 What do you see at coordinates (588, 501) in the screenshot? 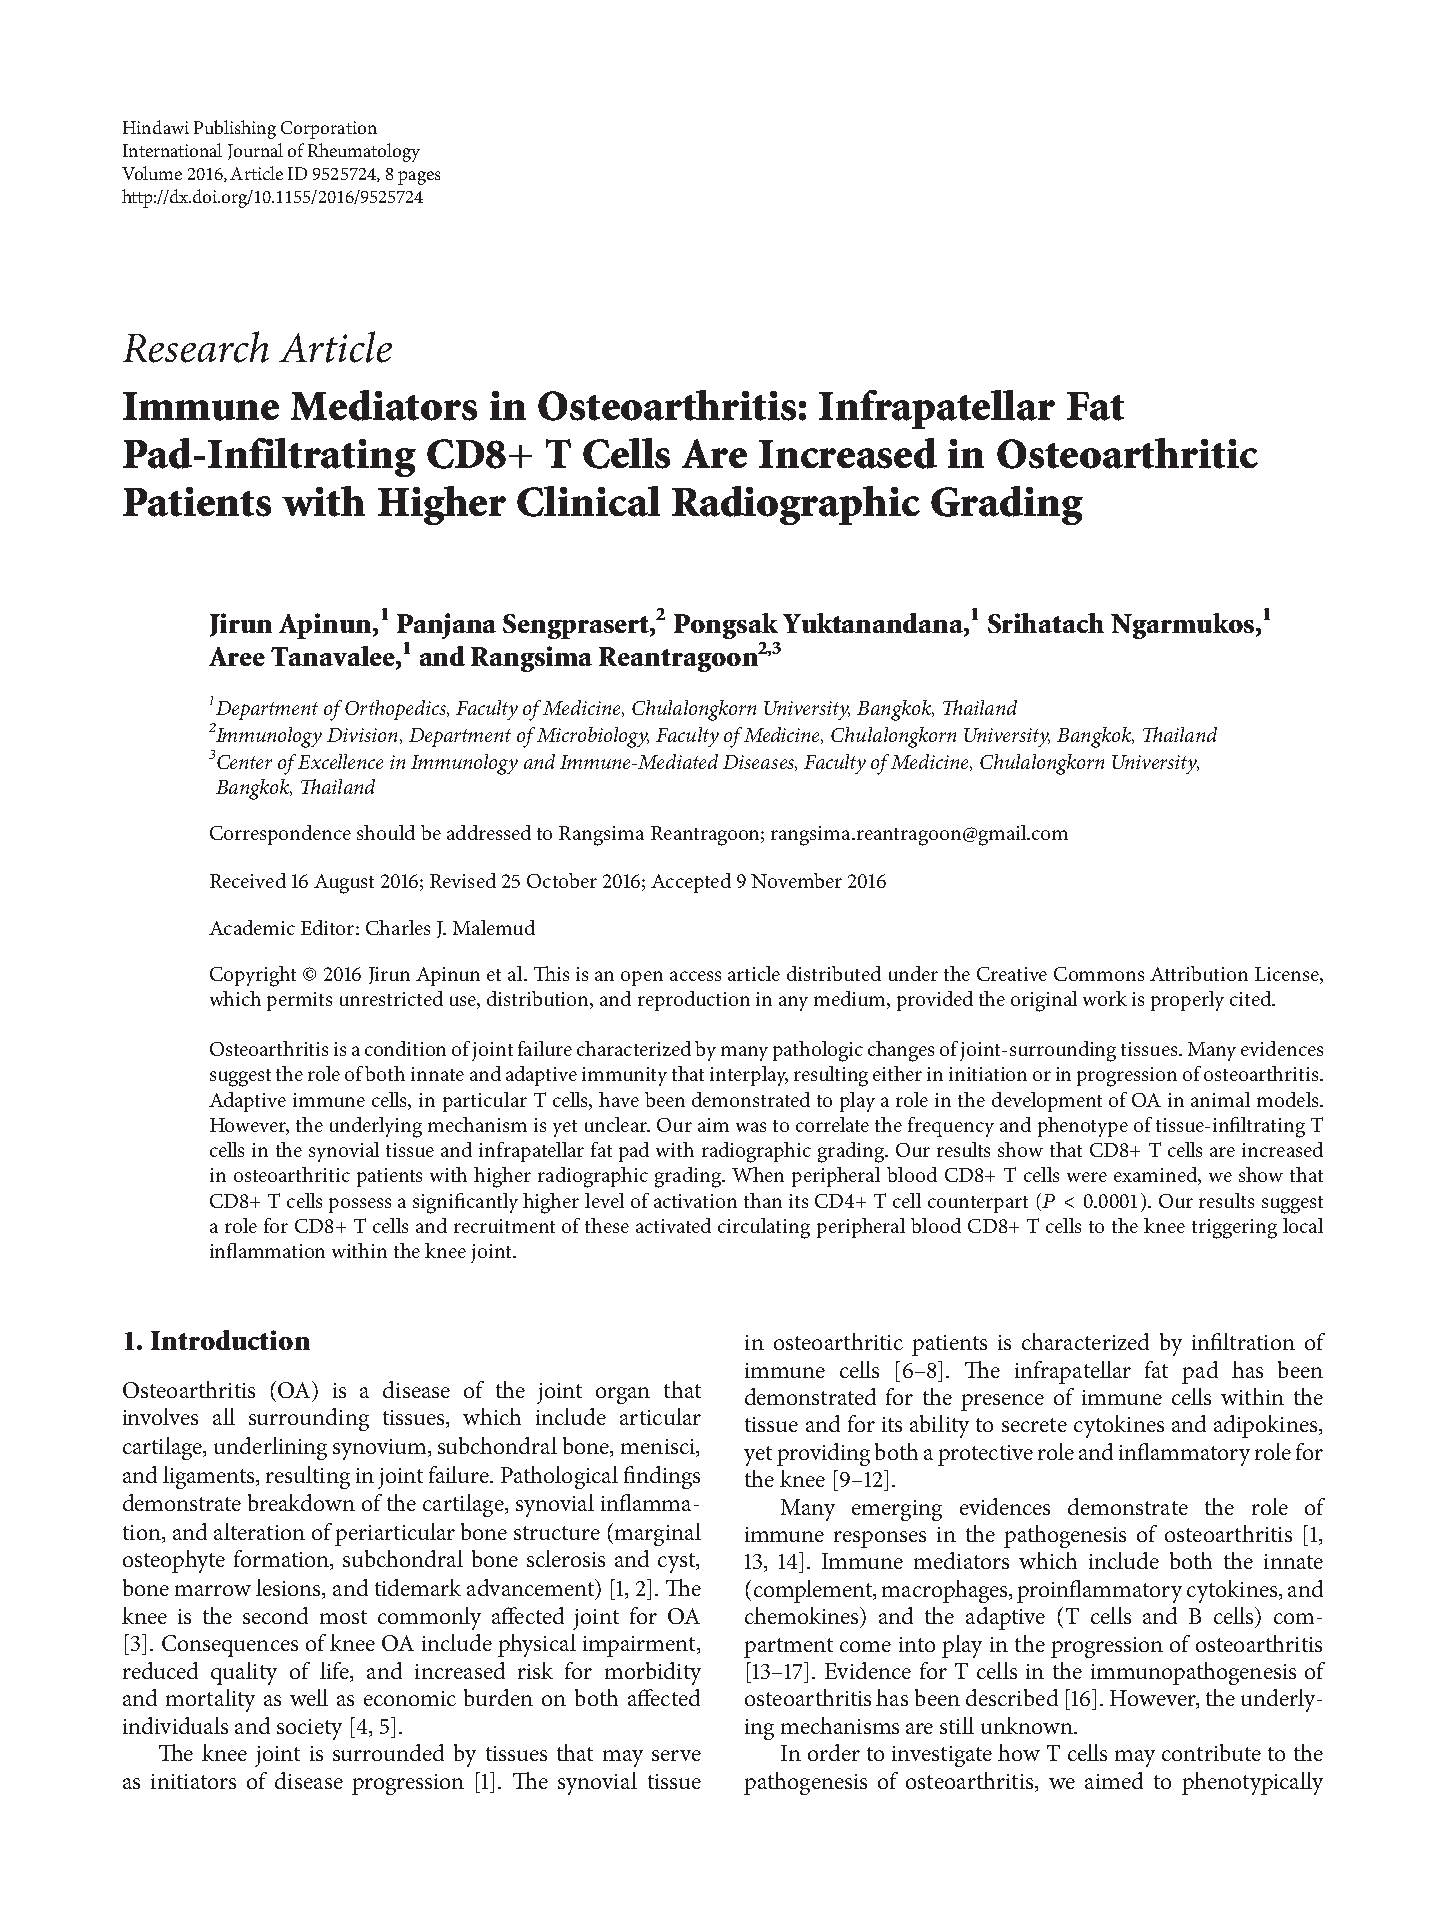
I see `Clinical` at bounding box center [588, 501].
